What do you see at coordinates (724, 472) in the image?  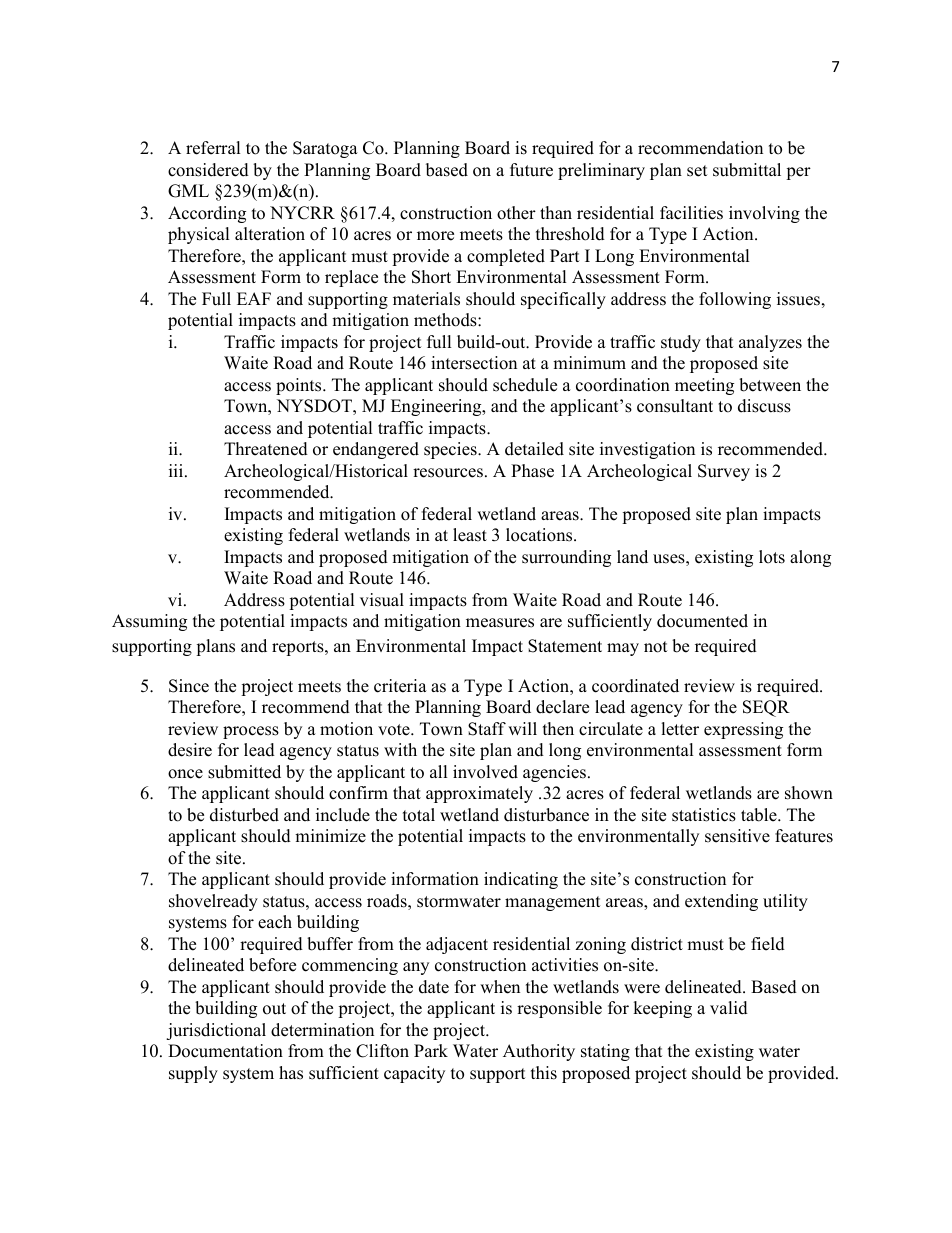 I see `Survey` at bounding box center [724, 472].
